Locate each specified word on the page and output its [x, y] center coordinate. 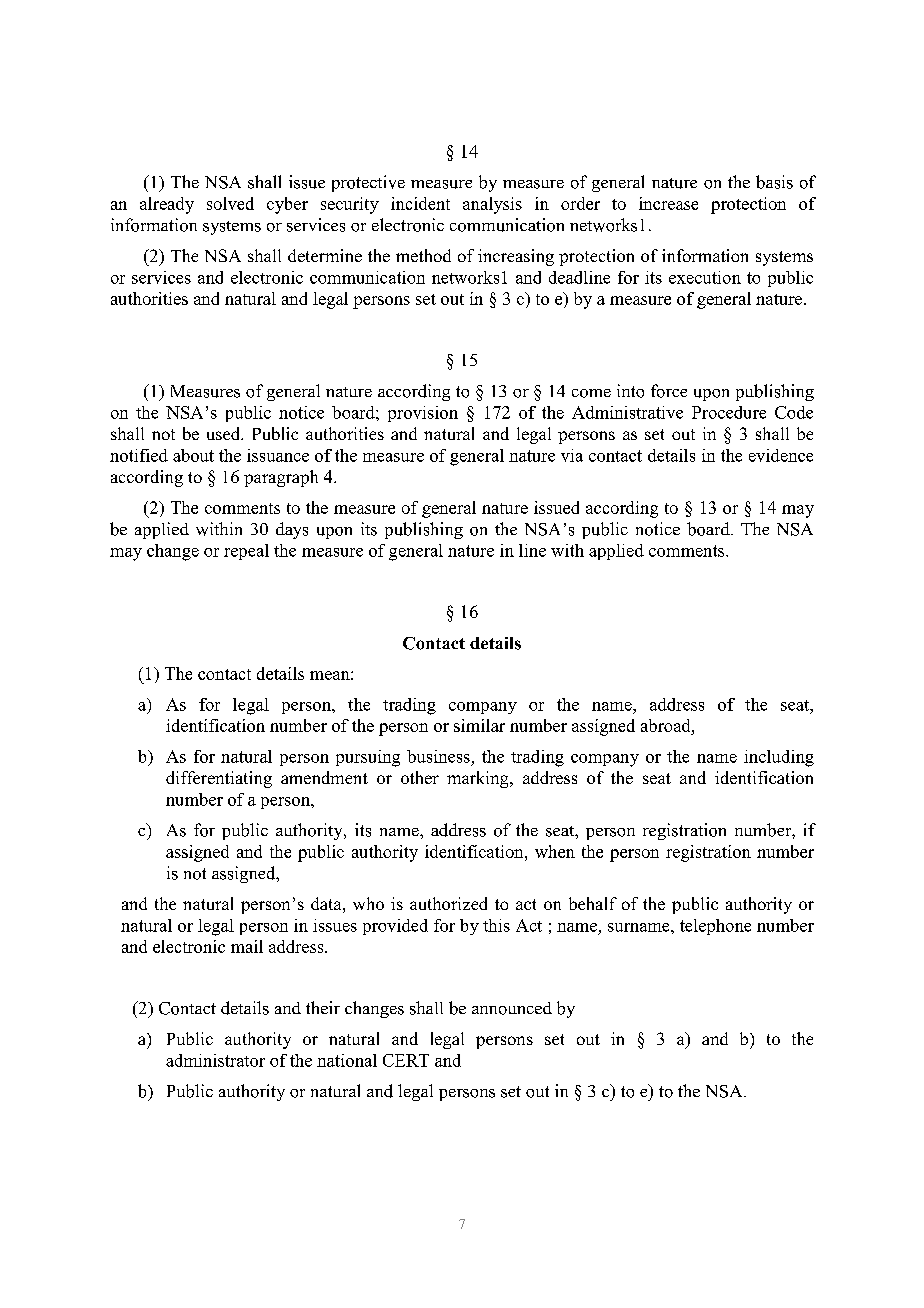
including [779, 758]
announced [512, 1008]
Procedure [729, 412]
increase [668, 203]
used [225, 433]
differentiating [219, 779]
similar [479, 725]
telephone [715, 927]
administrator [215, 1060]
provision [423, 414]
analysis [492, 205]
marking [479, 779]
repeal [246, 552]
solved [230, 203]
